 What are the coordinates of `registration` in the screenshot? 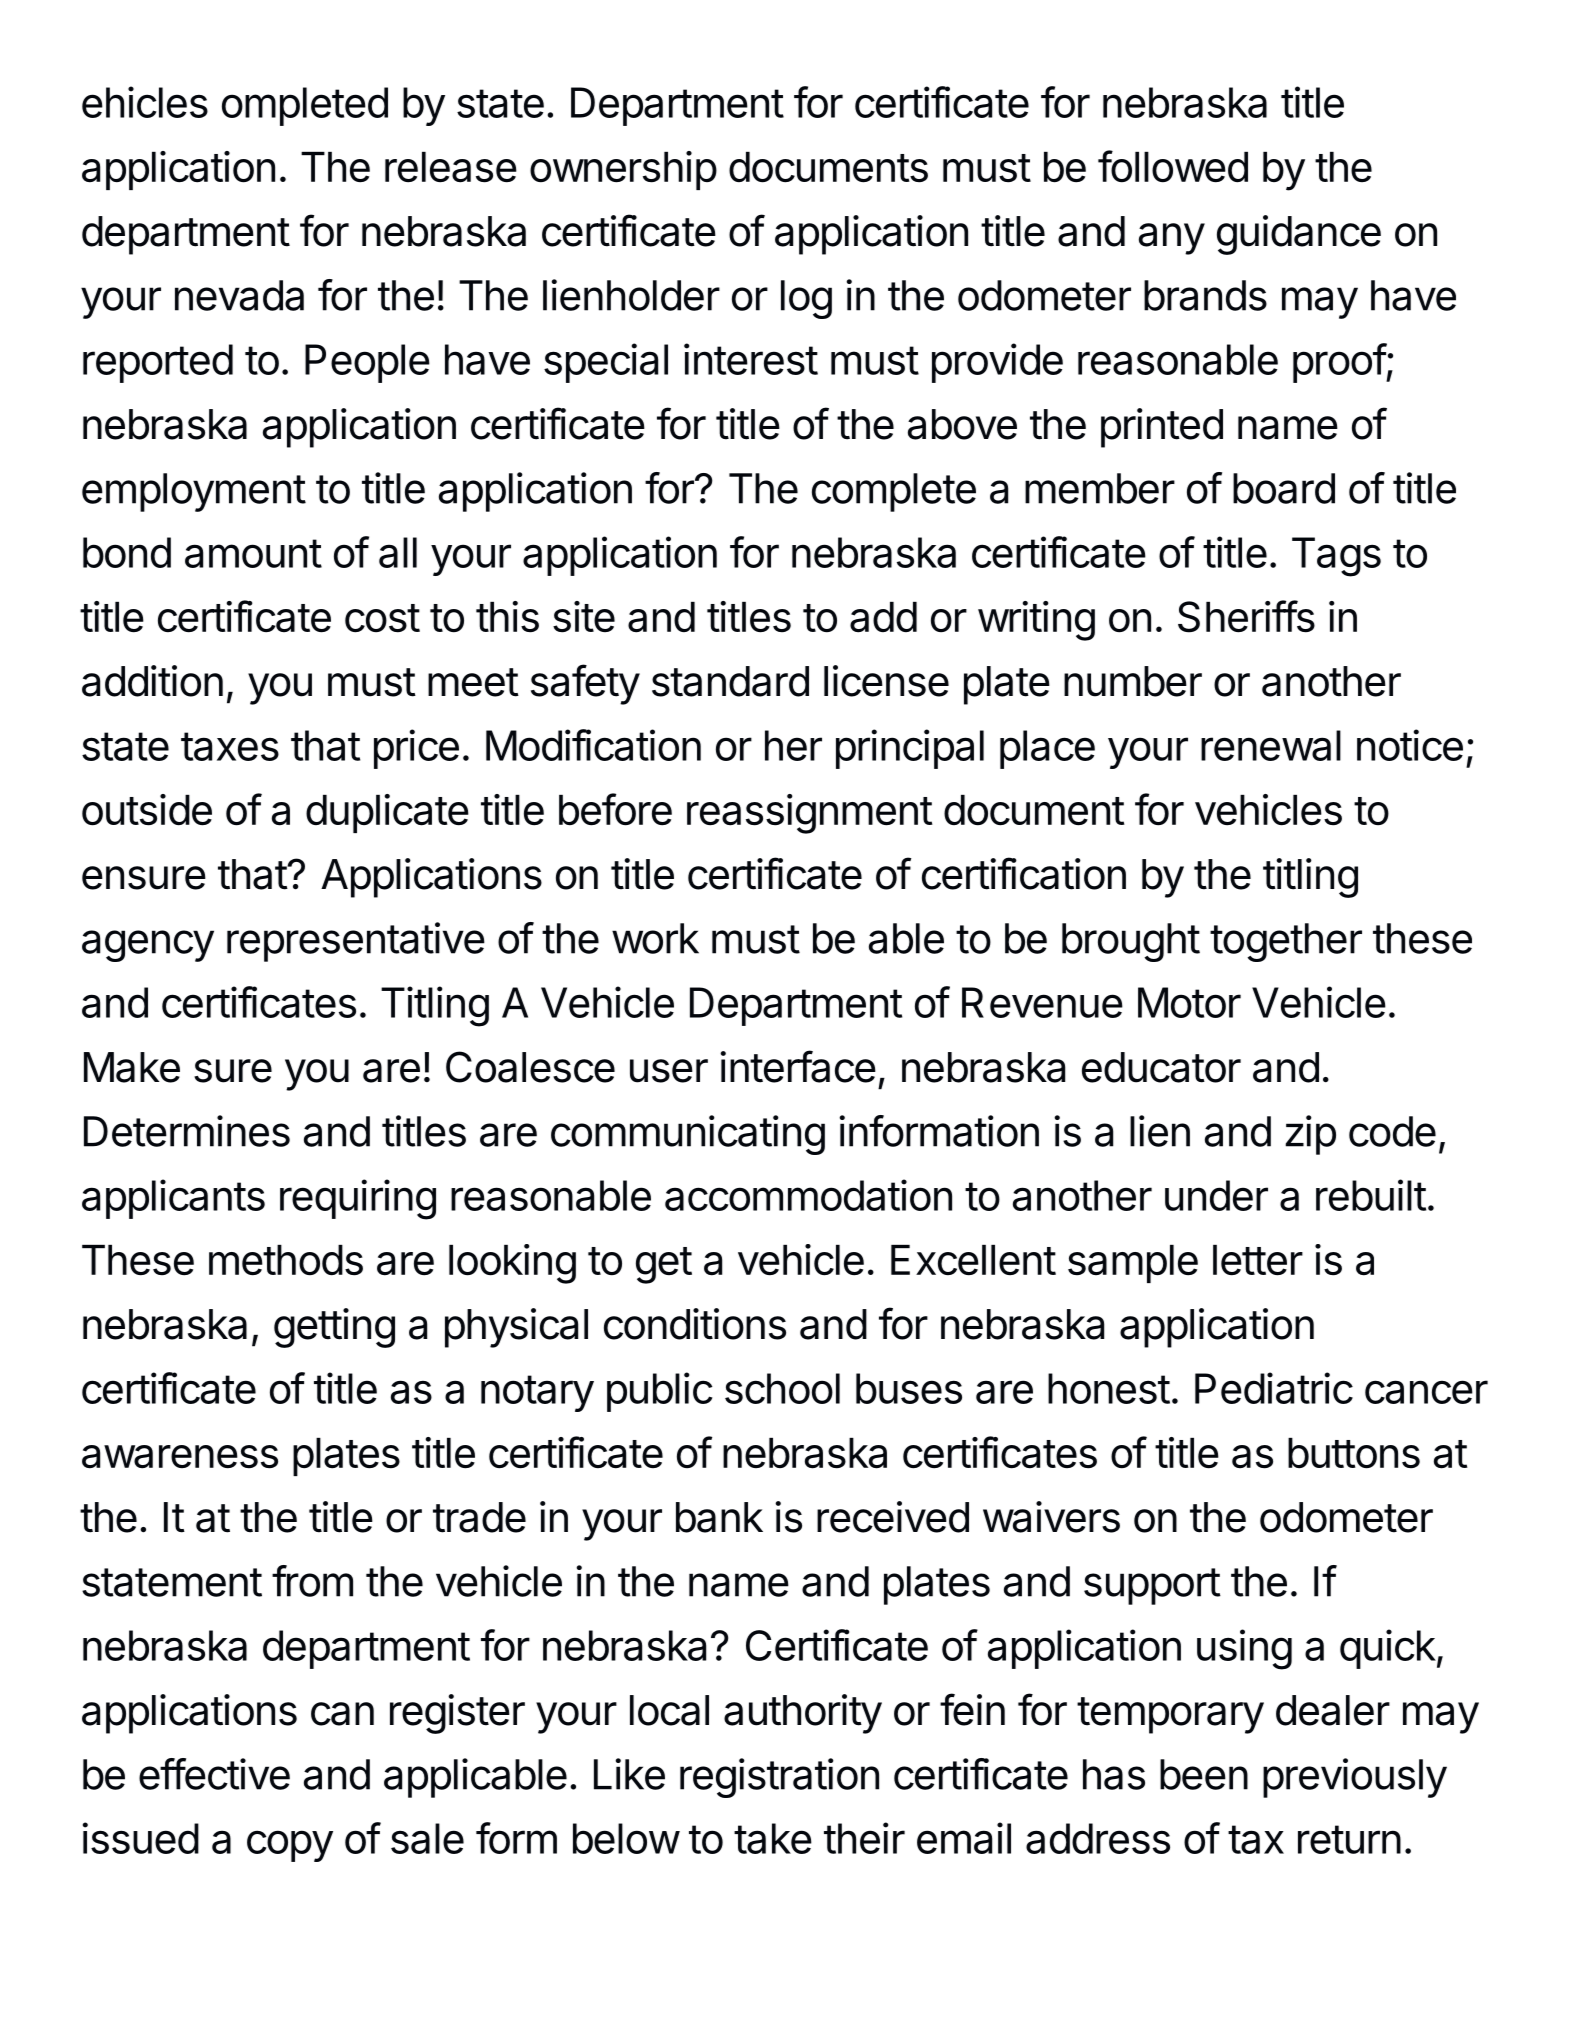 It's located at (779, 1778).
